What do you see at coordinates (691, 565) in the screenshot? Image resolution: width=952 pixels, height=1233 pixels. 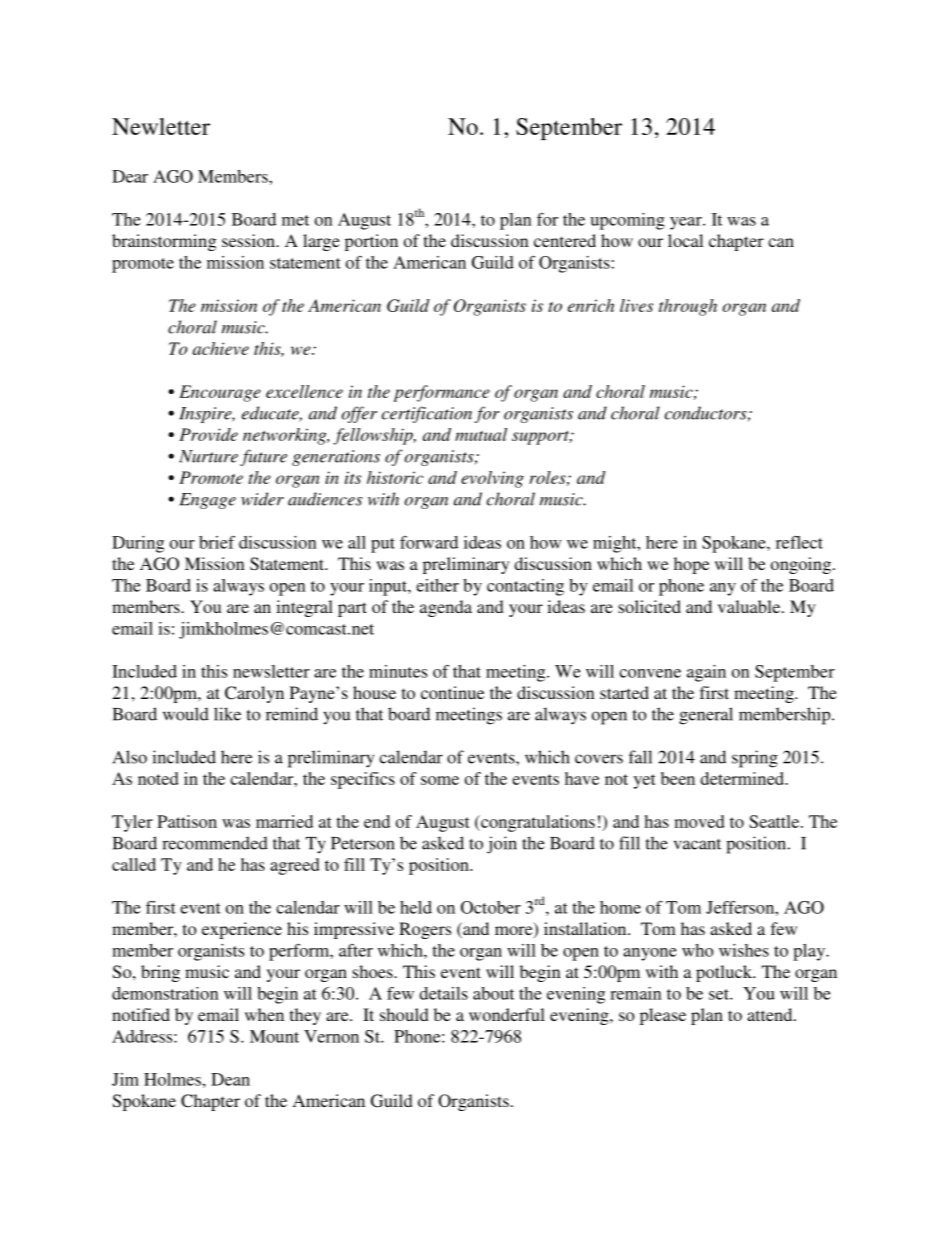 I see `hope` at bounding box center [691, 565].
